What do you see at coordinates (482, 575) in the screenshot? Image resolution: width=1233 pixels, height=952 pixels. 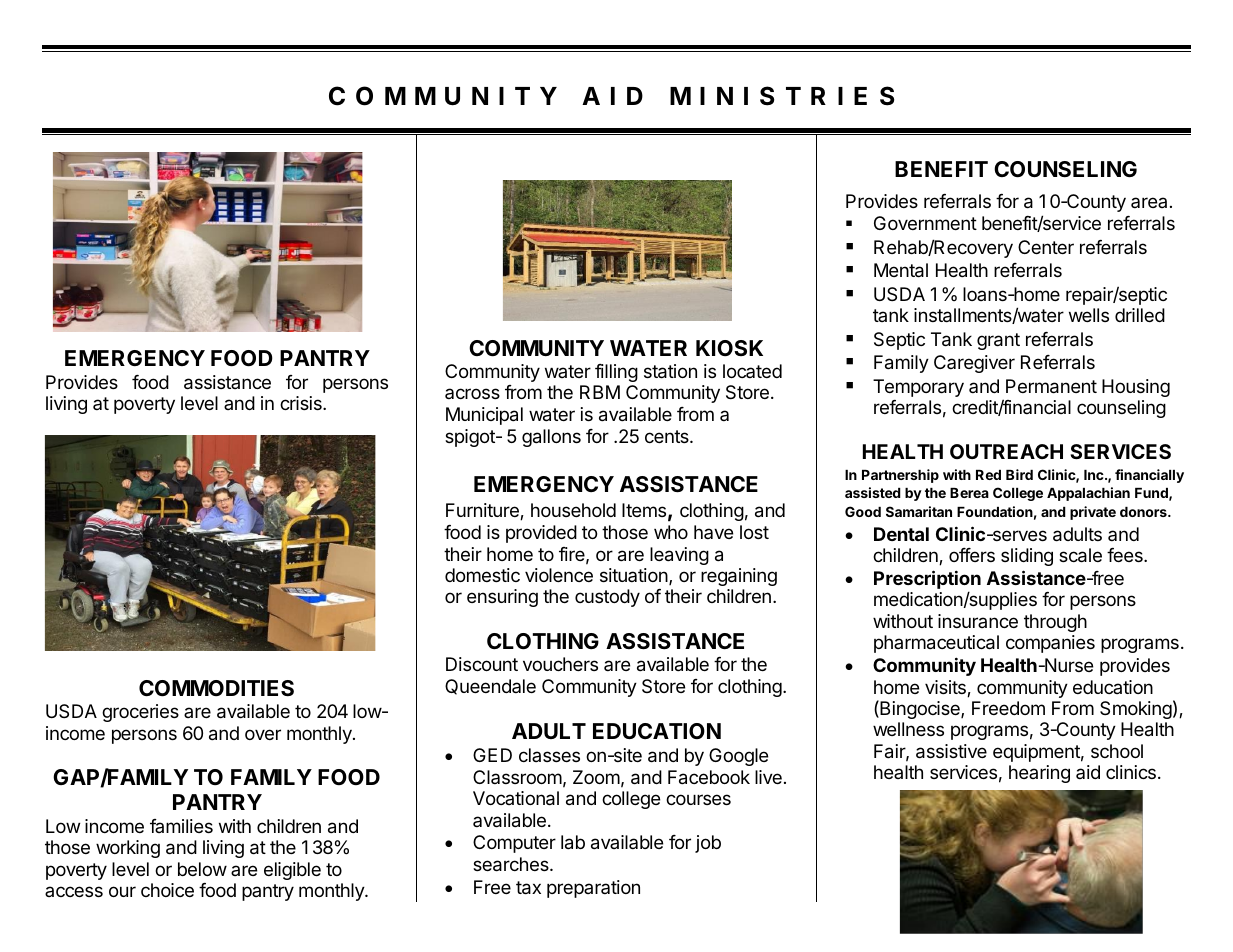 I see `domestic` at bounding box center [482, 575].
